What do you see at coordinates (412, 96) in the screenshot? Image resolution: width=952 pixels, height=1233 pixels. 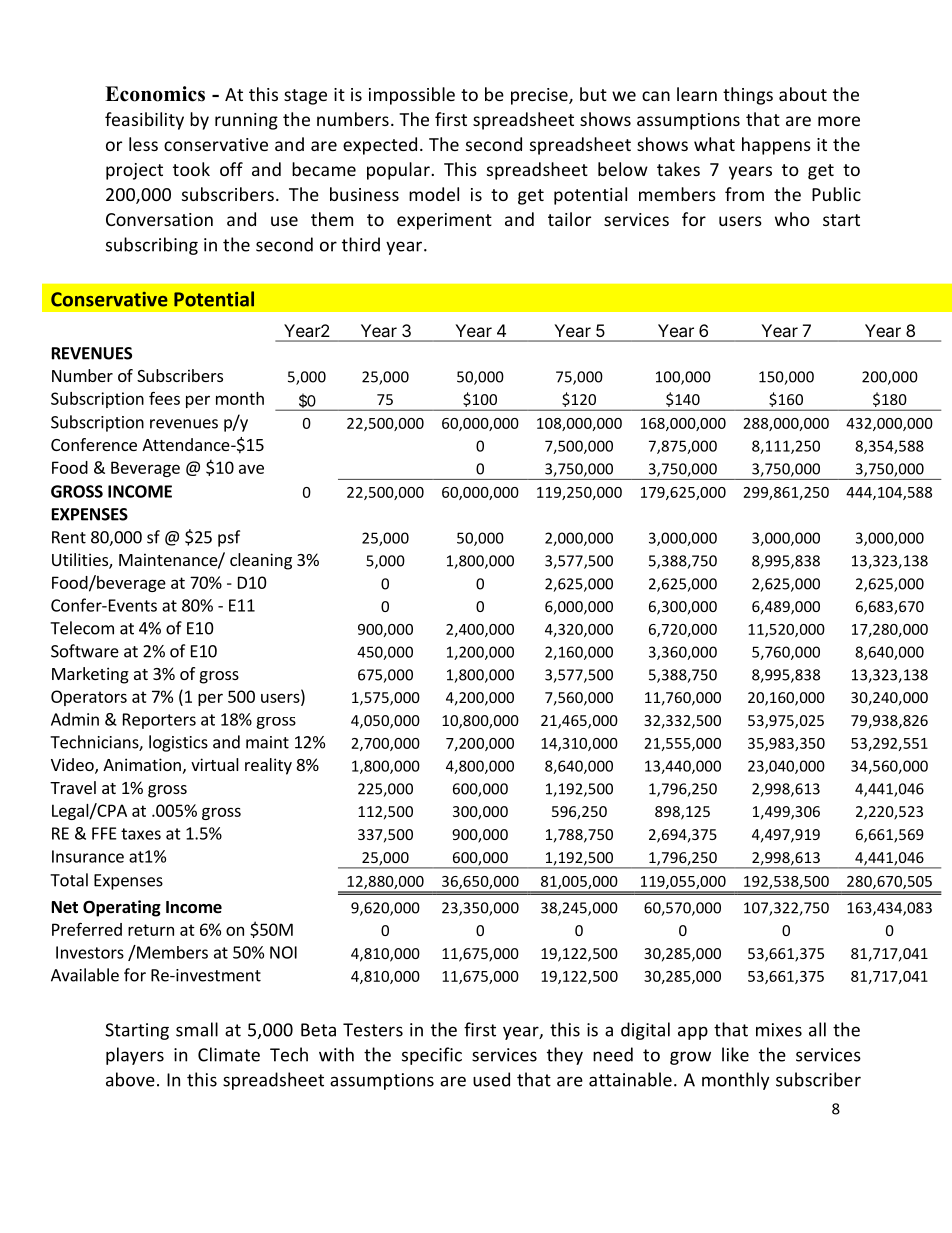 I see `impossible` at bounding box center [412, 96].
